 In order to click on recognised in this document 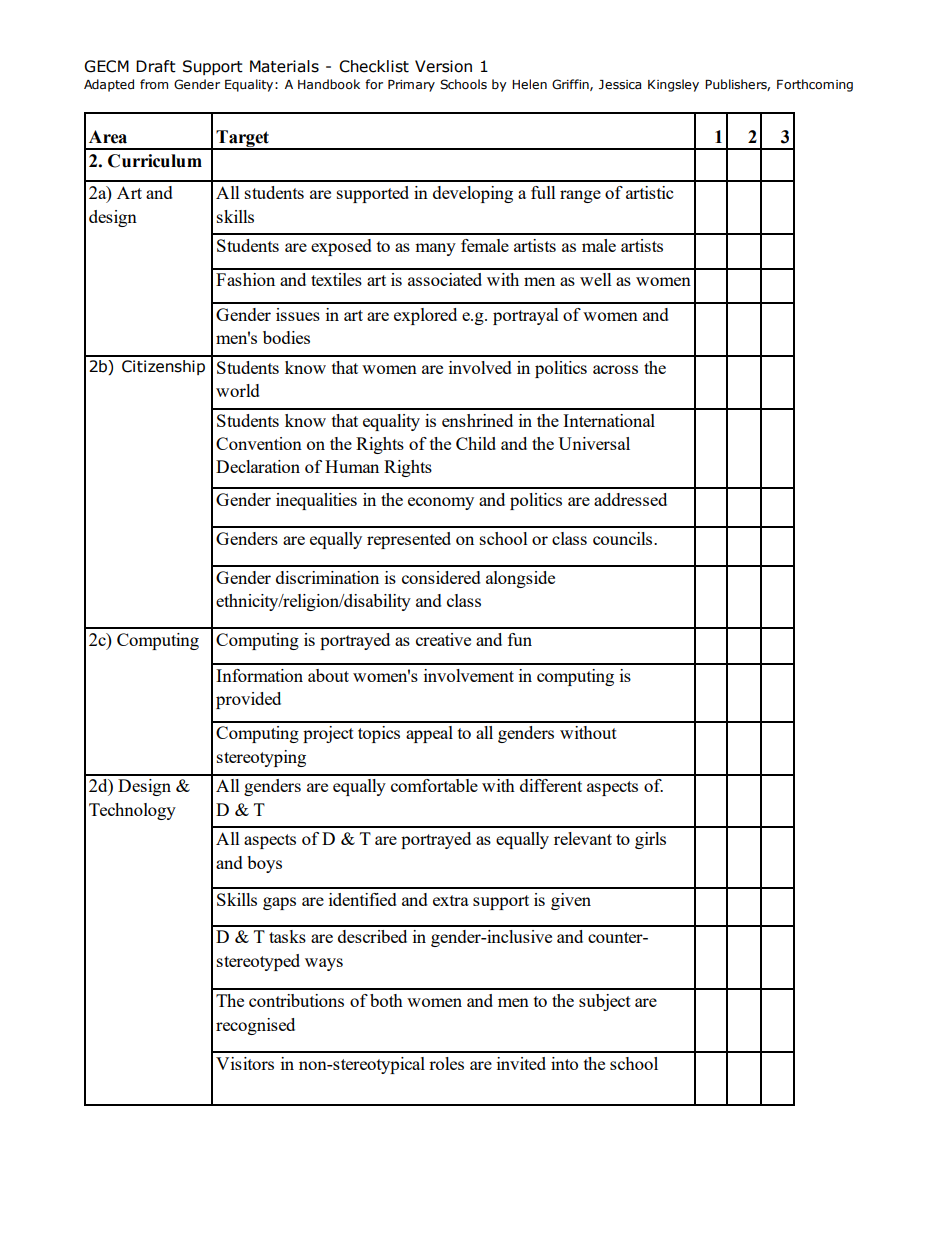, I will do `click(255, 1026)`.
